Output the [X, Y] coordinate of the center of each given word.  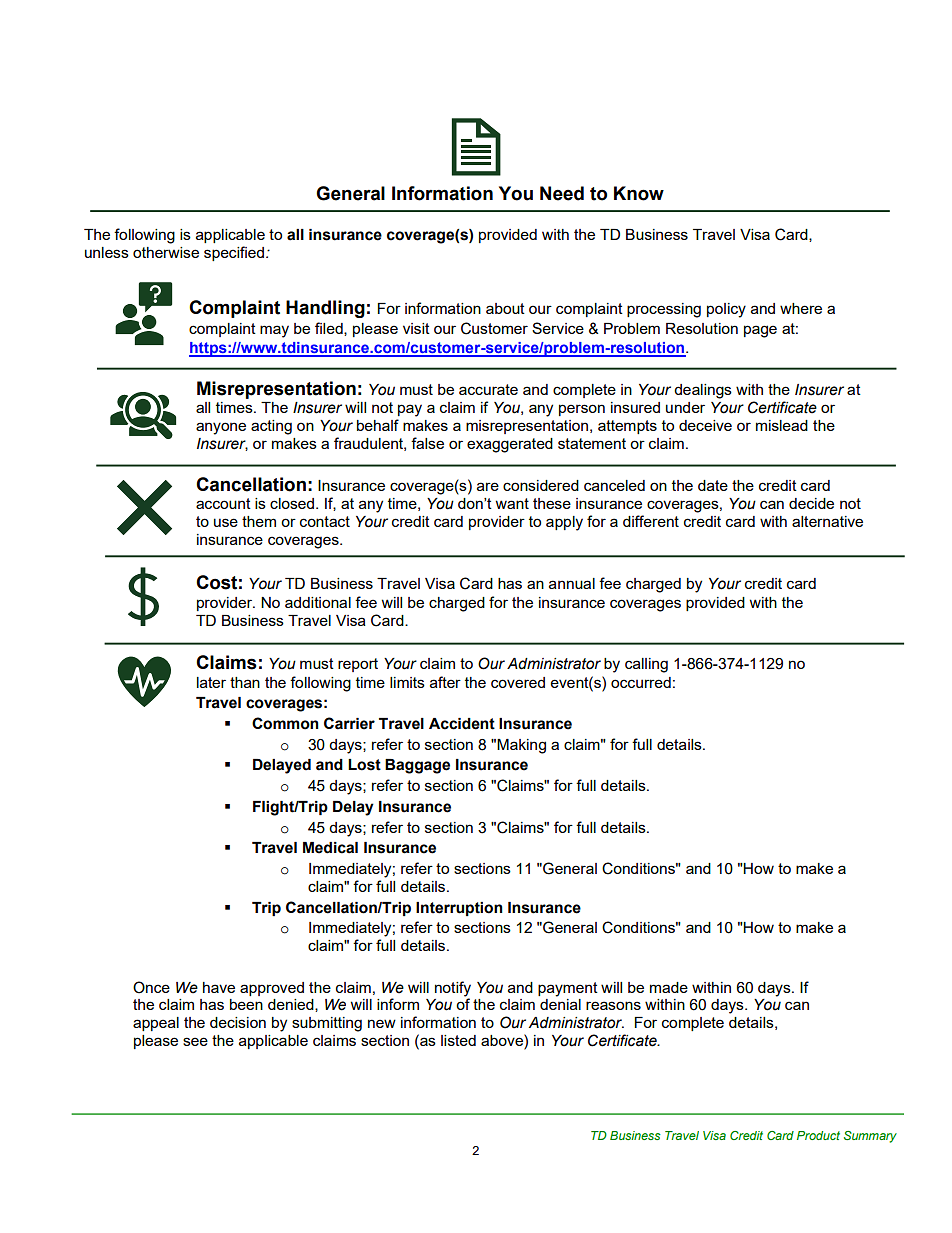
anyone [221, 428]
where [801, 308]
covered [518, 682]
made [669, 987]
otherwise [166, 252]
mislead [782, 425]
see [195, 1041]
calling [646, 665]
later [211, 682]
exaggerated [510, 445]
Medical [330, 848]
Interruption [459, 909]
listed [458, 1040]
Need [562, 193]
